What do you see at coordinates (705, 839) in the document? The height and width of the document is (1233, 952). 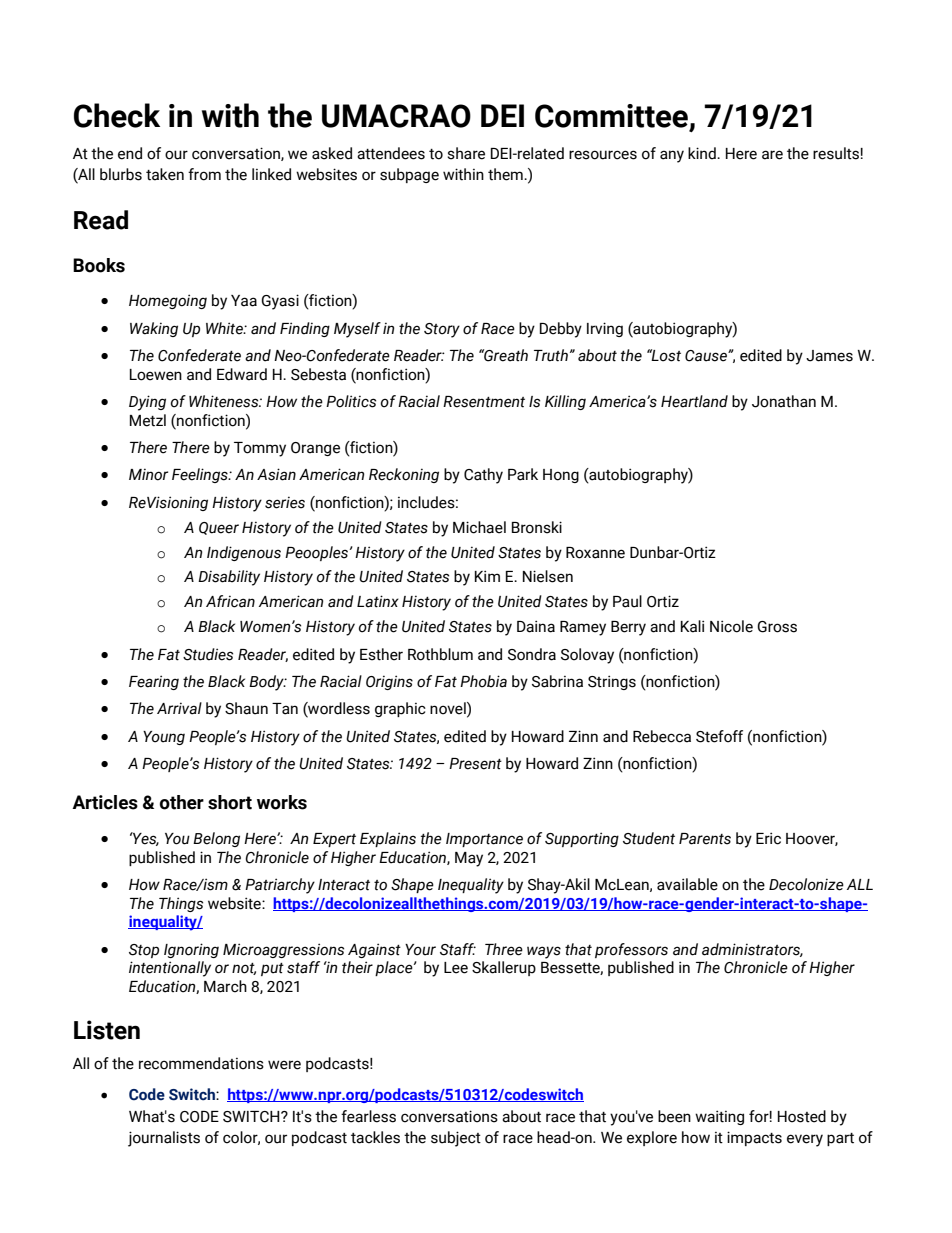 I see `Parents` at bounding box center [705, 839].
